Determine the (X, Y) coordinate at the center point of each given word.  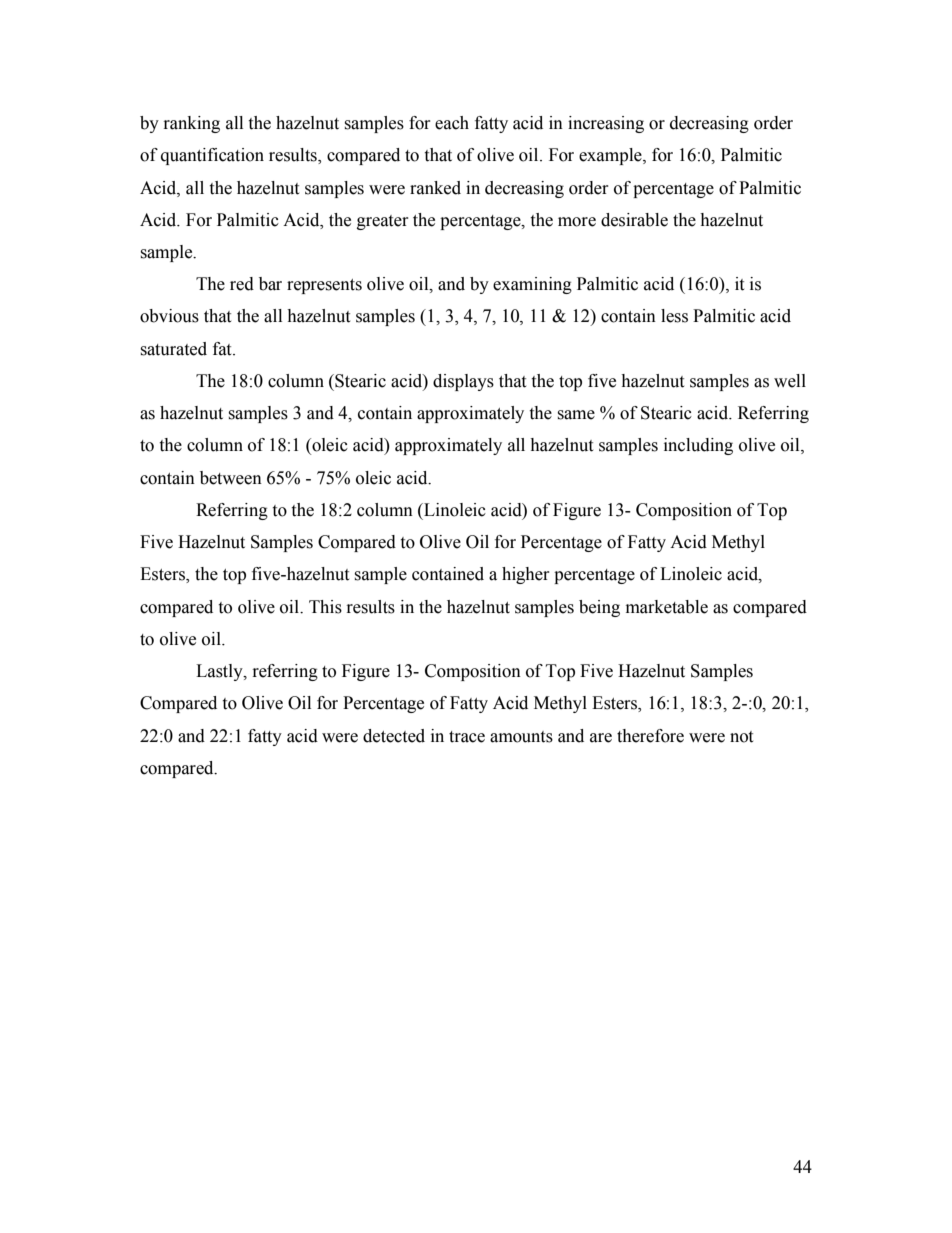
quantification (212, 156)
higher (526, 575)
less (674, 316)
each (452, 123)
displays (463, 382)
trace (467, 737)
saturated (173, 349)
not (741, 737)
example (611, 156)
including (698, 446)
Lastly (220, 672)
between (231, 478)
